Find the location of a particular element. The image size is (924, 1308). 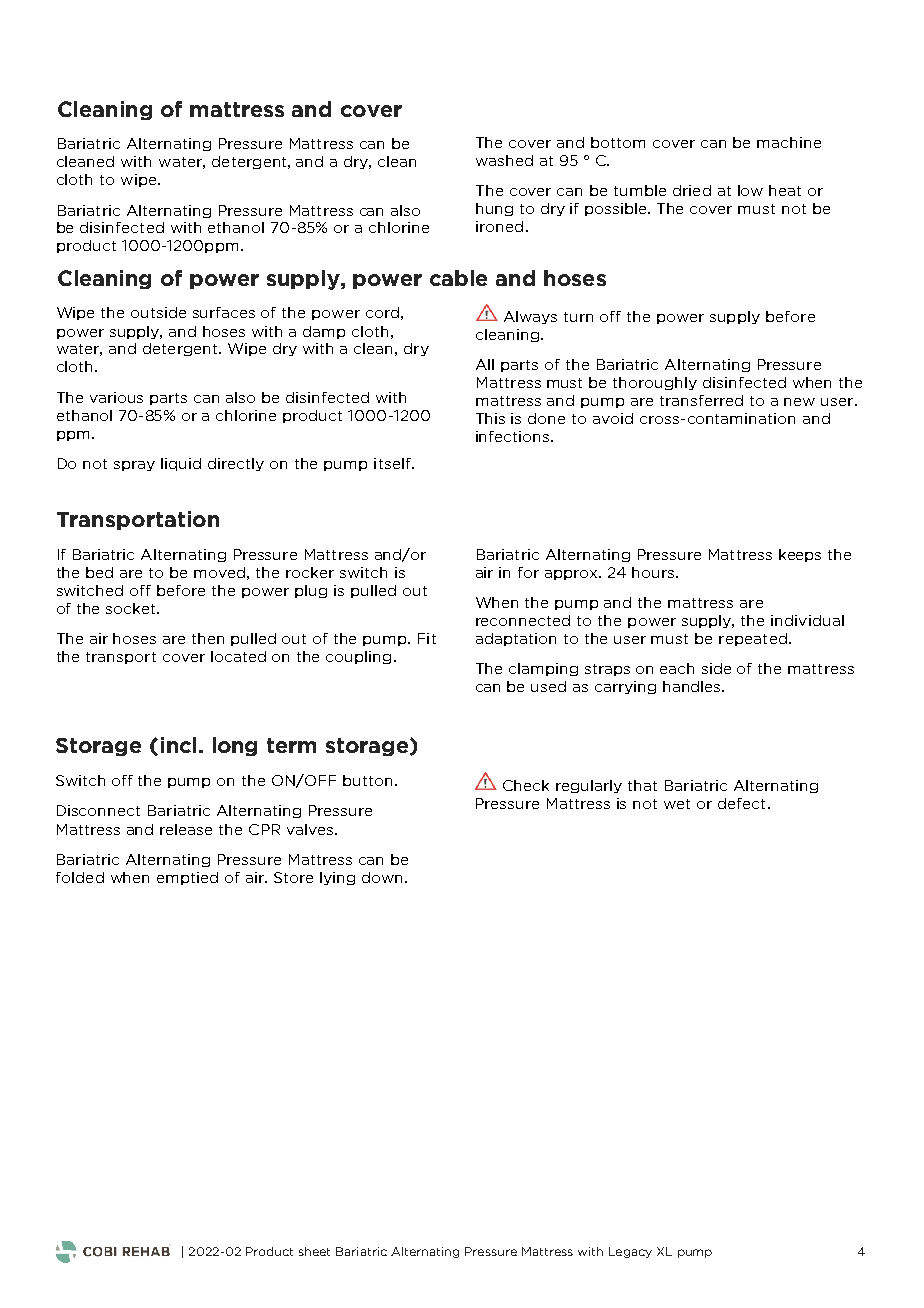

itself is located at coordinates (393, 463).
